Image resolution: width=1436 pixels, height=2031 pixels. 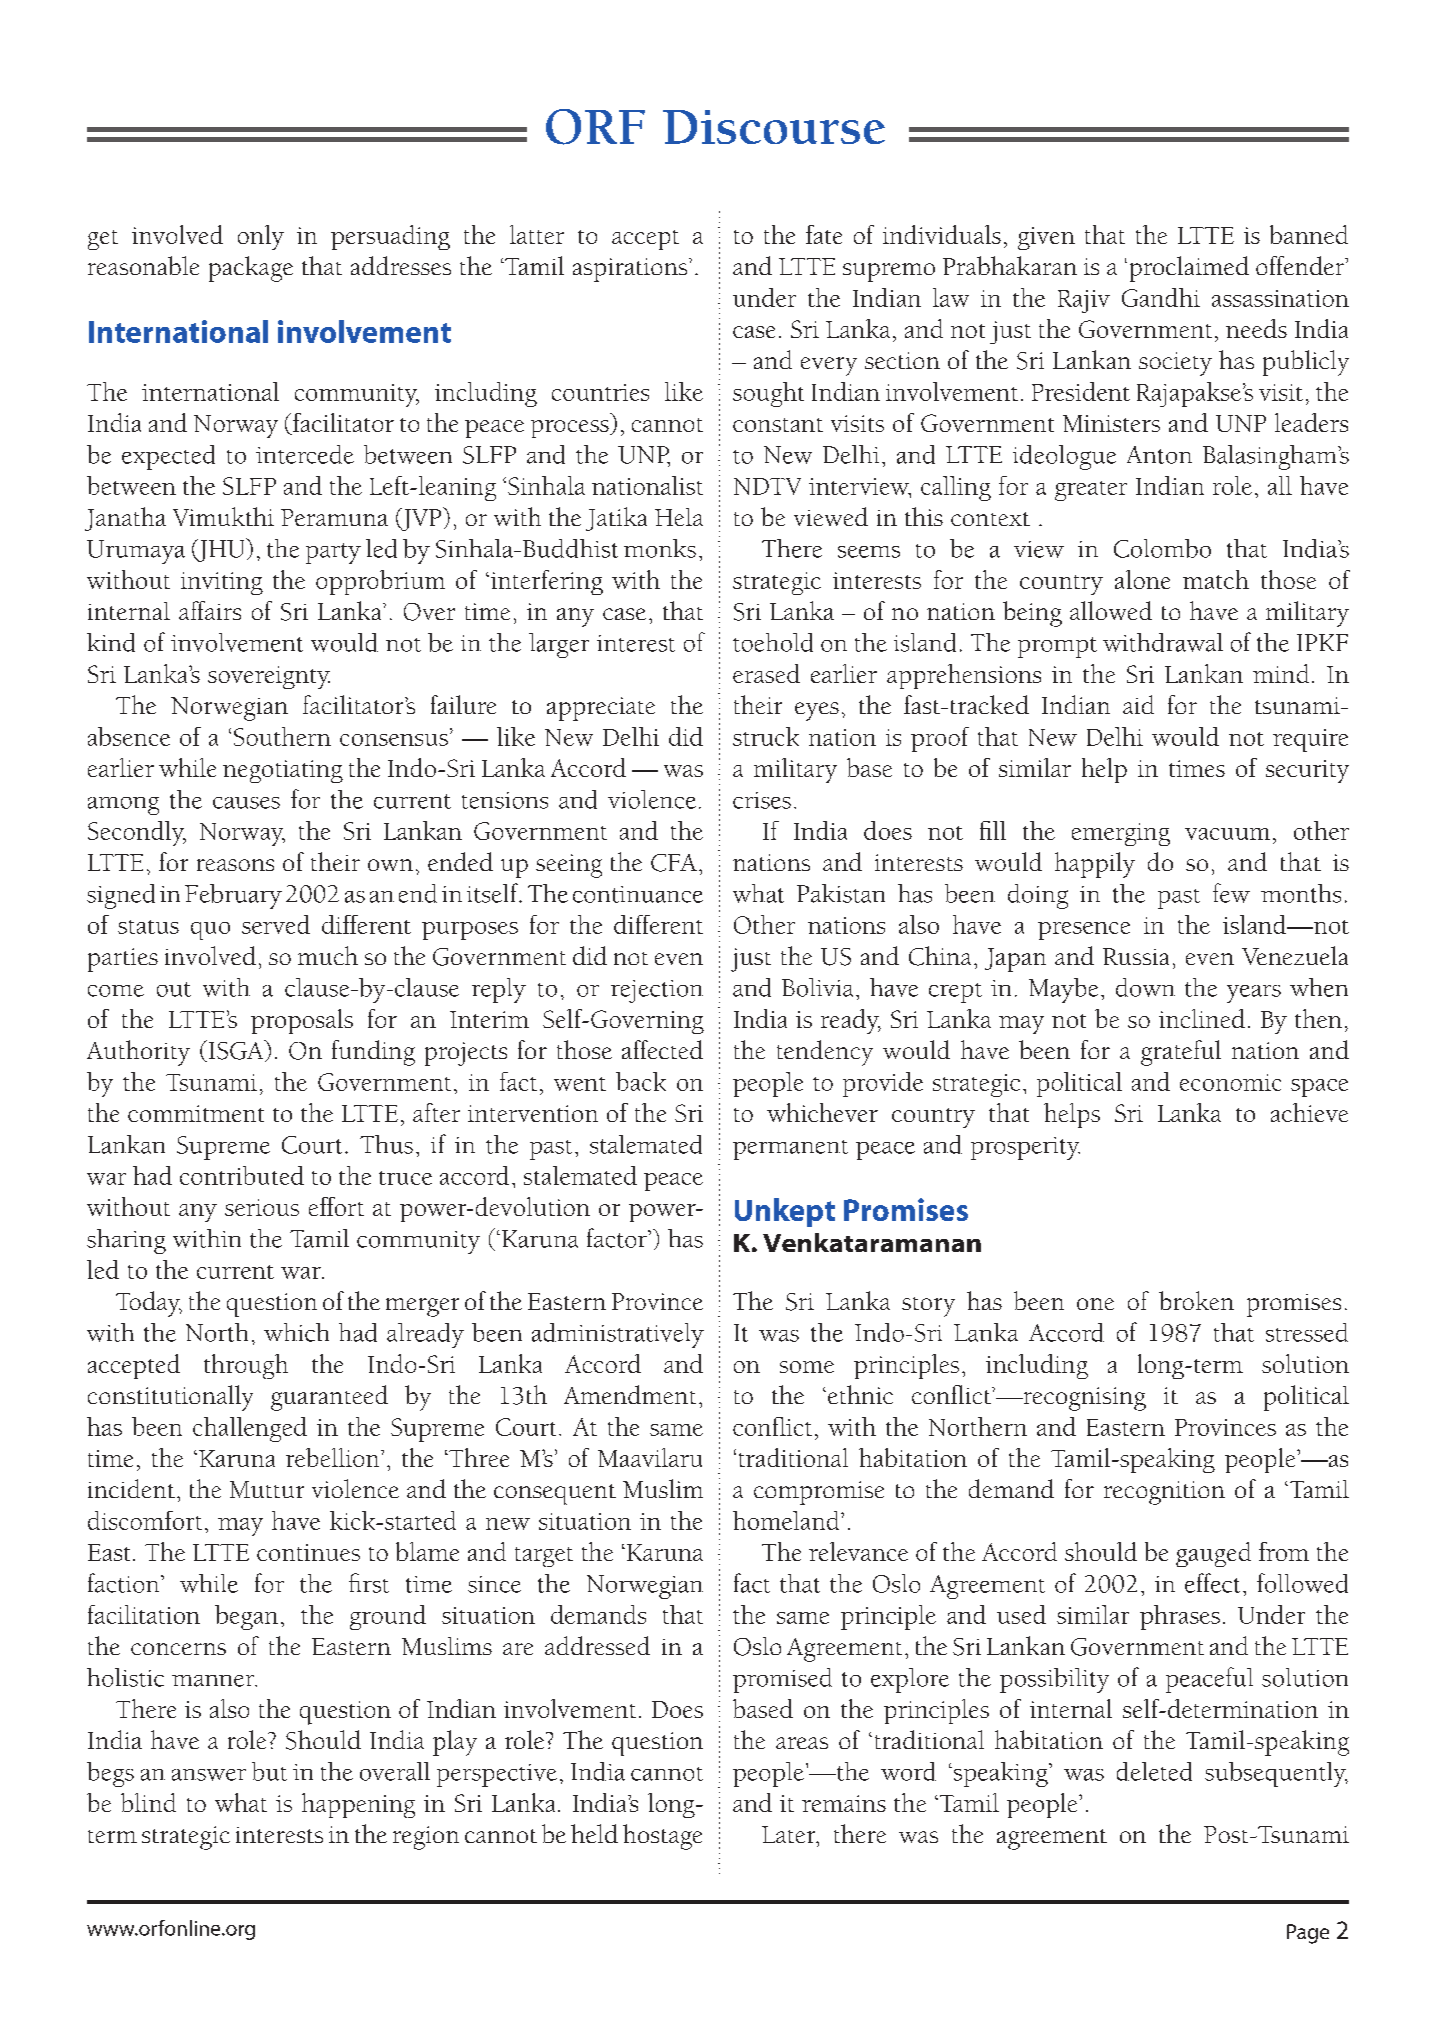 I want to click on deleted, so click(x=1154, y=1771).
